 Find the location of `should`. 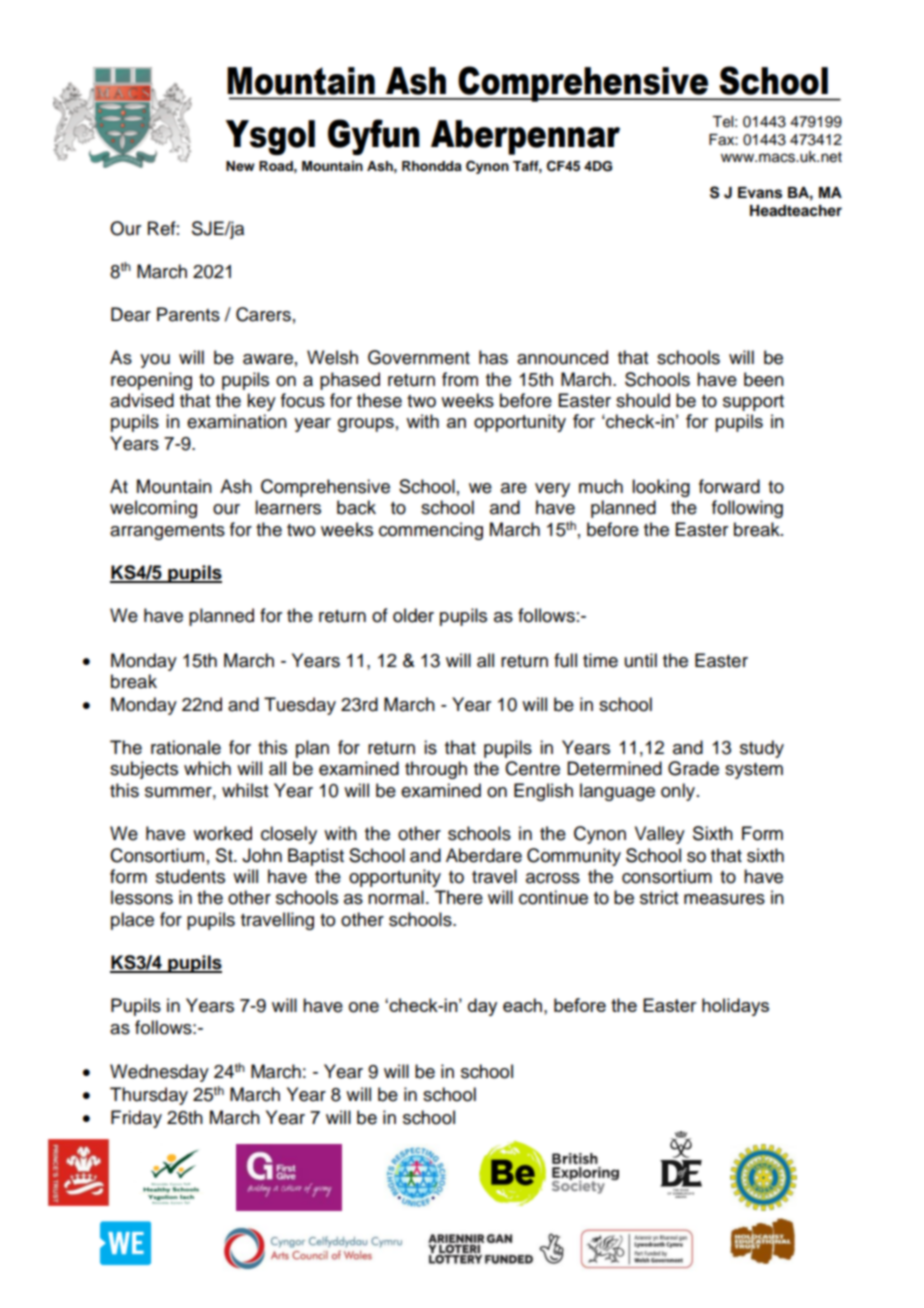

should is located at coordinates (643, 400).
